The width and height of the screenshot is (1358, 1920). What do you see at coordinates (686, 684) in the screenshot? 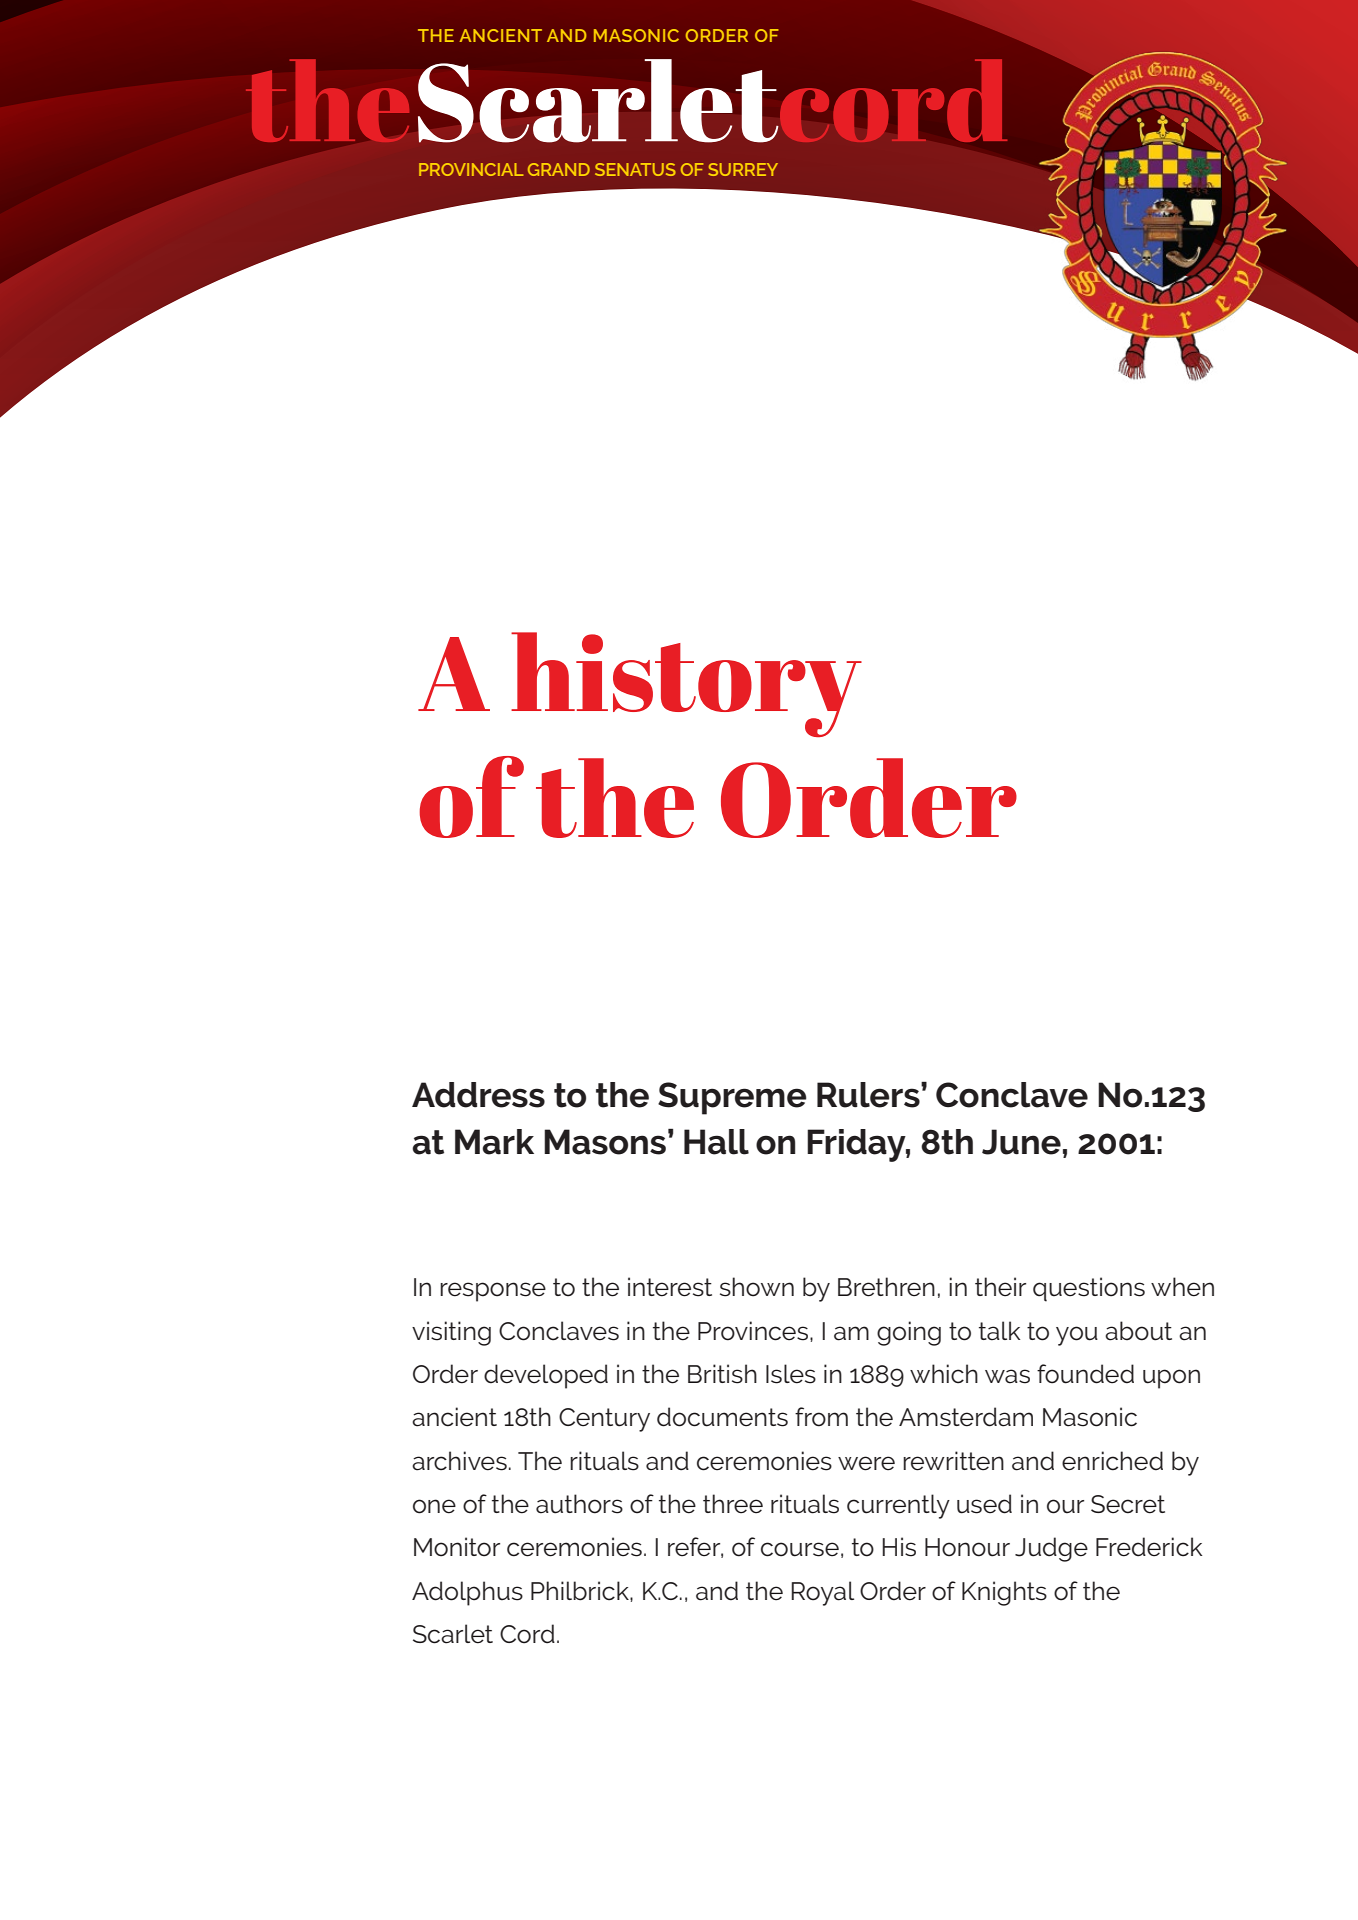
I see `history` at bounding box center [686, 684].
